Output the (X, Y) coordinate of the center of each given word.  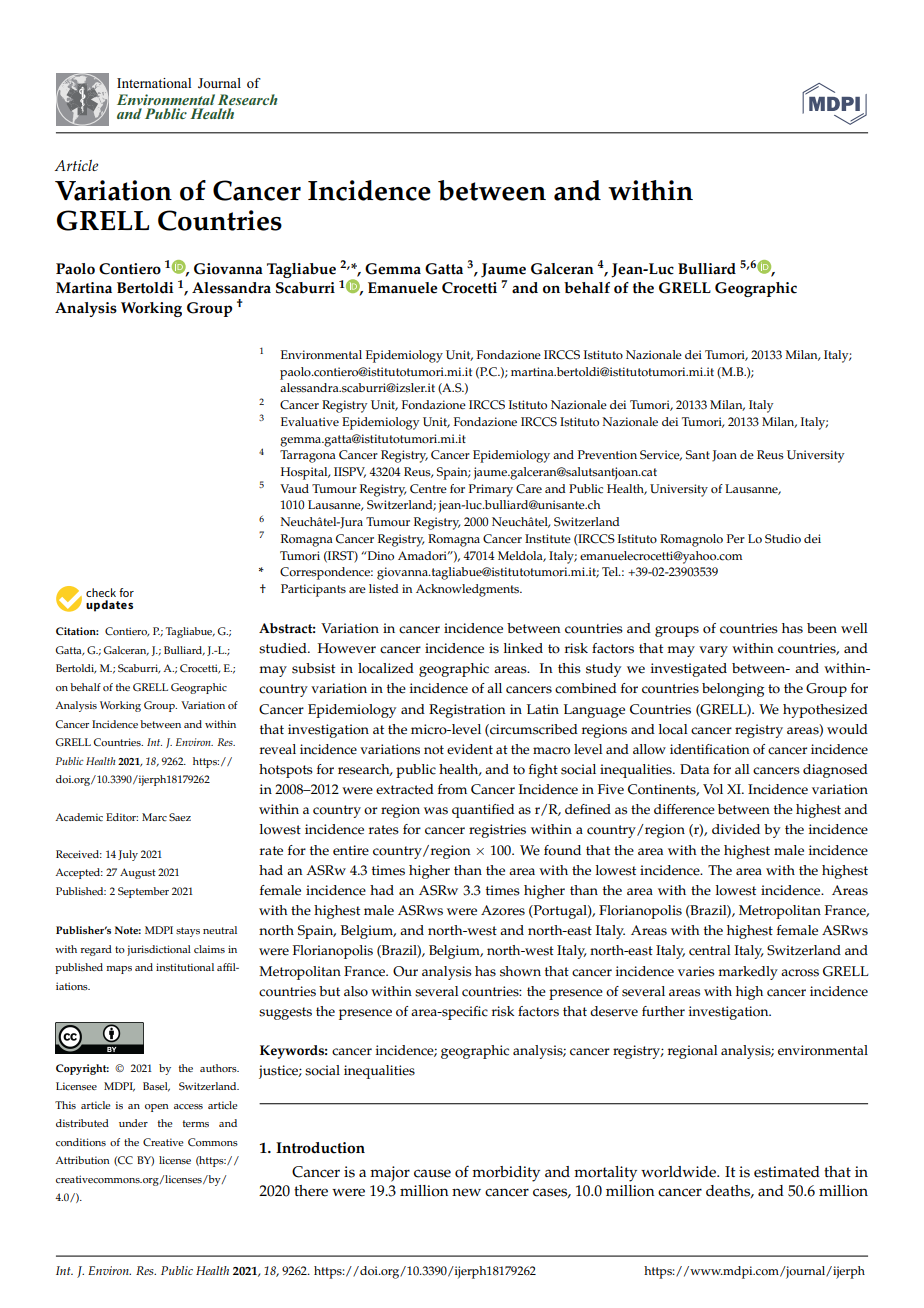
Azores (503, 910)
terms (196, 1124)
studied (284, 648)
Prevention (607, 455)
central (710, 950)
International (154, 83)
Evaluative (310, 421)
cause (432, 1173)
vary (713, 651)
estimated (787, 1172)
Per (736, 538)
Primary (491, 490)
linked (523, 648)
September (143, 892)
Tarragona (308, 456)
